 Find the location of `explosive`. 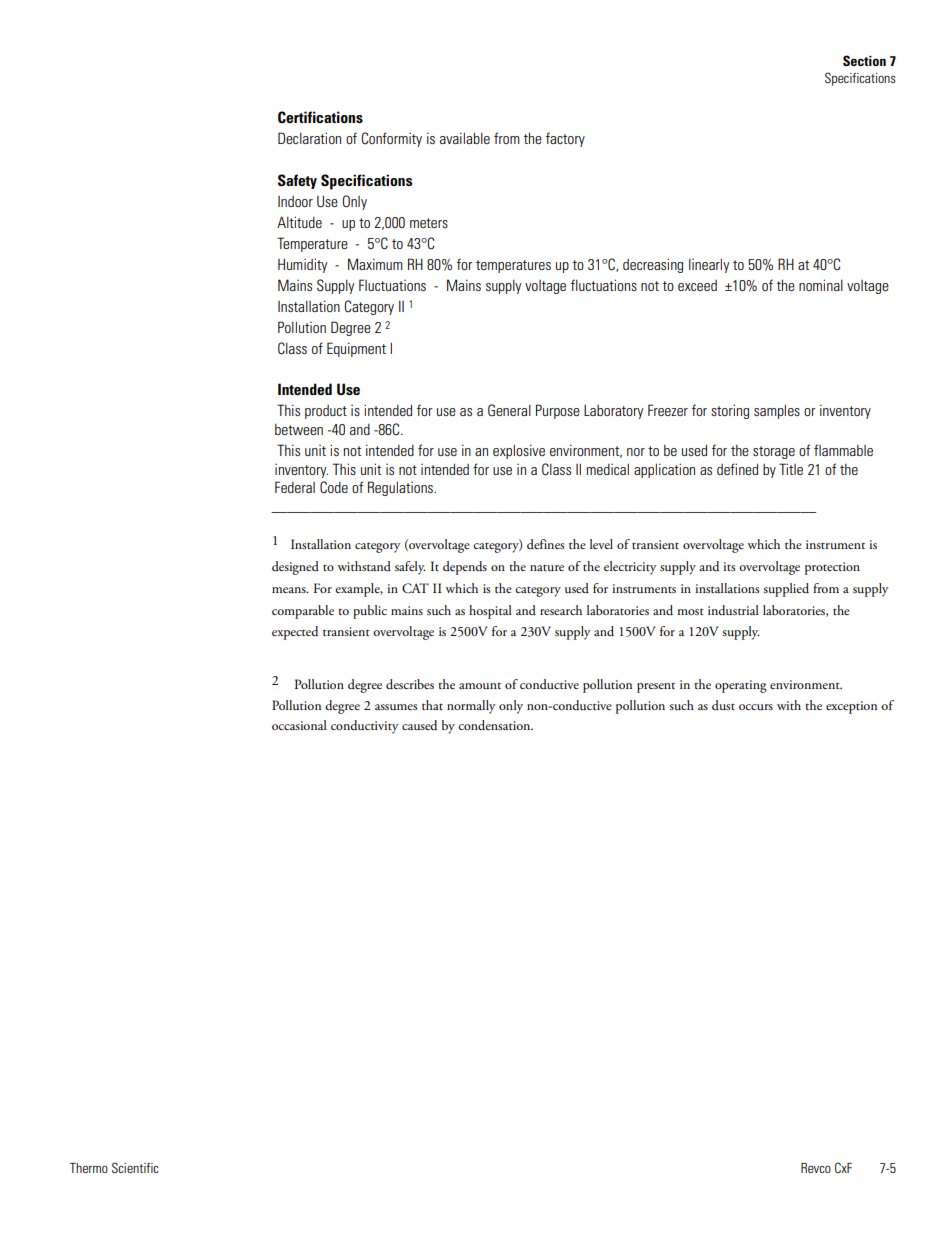

explosive is located at coordinates (519, 451).
